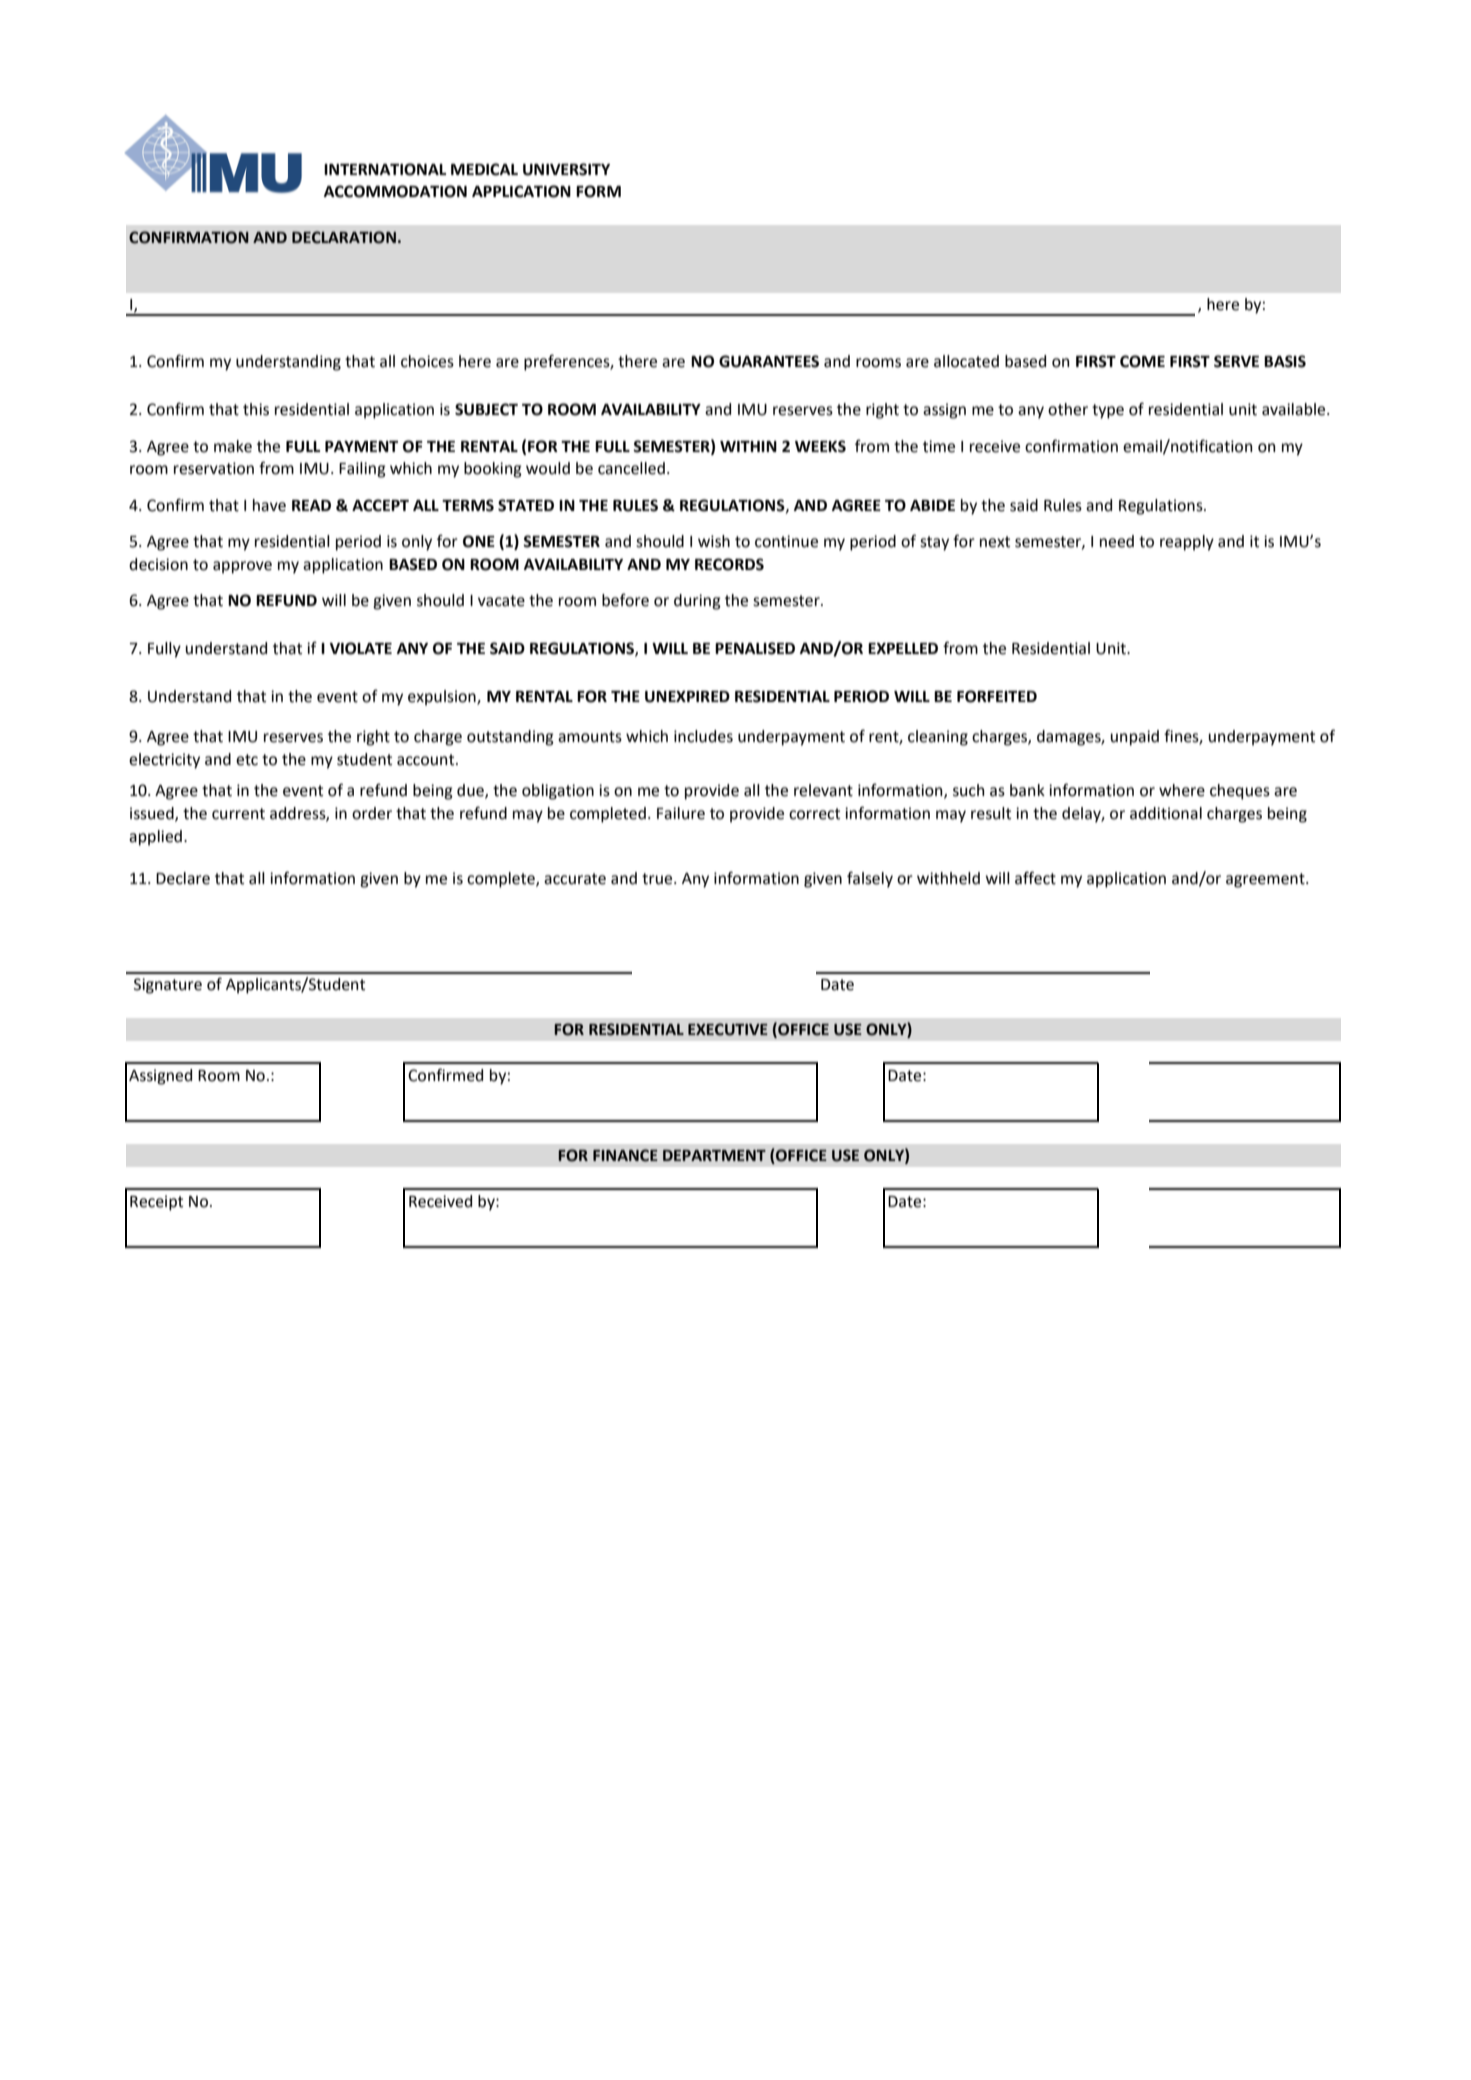 This screenshot has width=1471, height=2080. I want to click on DECLARATION, so click(344, 237).
